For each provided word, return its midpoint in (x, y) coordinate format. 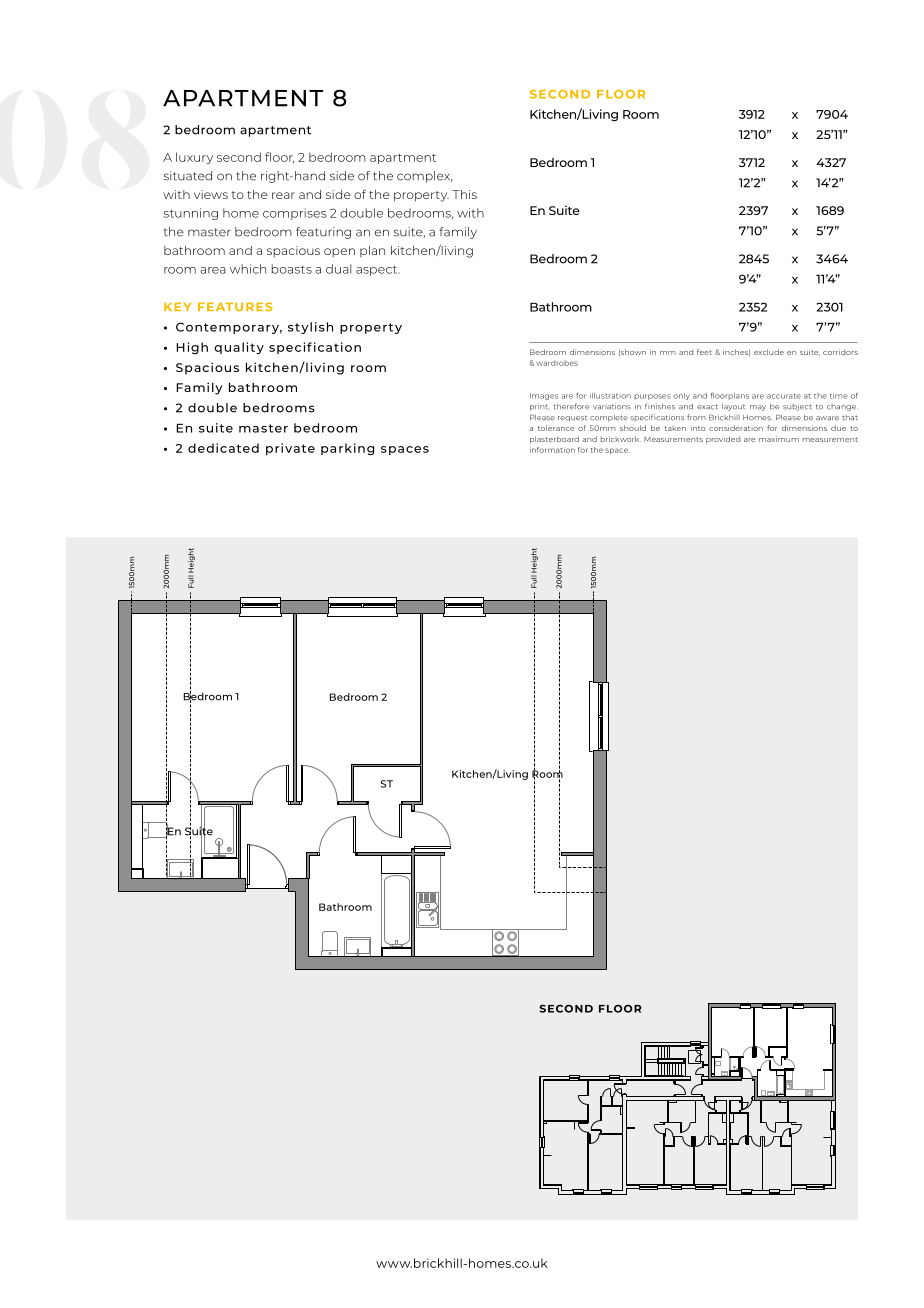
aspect (378, 270)
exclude (769, 352)
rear (283, 195)
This (464, 194)
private (290, 449)
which (248, 269)
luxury (194, 158)
